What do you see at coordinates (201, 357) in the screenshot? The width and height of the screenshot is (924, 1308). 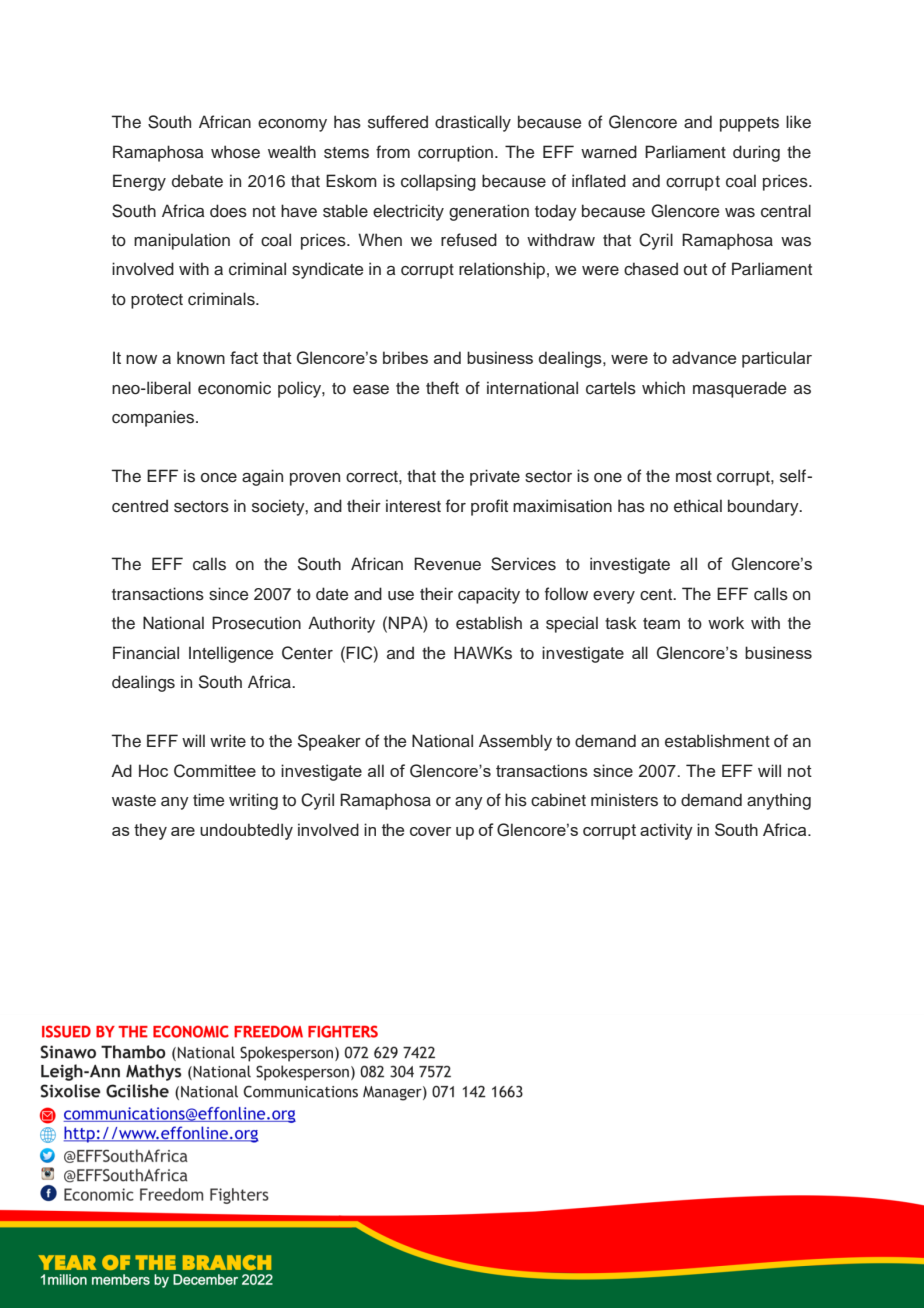 I see `known` at bounding box center [201, 357].
